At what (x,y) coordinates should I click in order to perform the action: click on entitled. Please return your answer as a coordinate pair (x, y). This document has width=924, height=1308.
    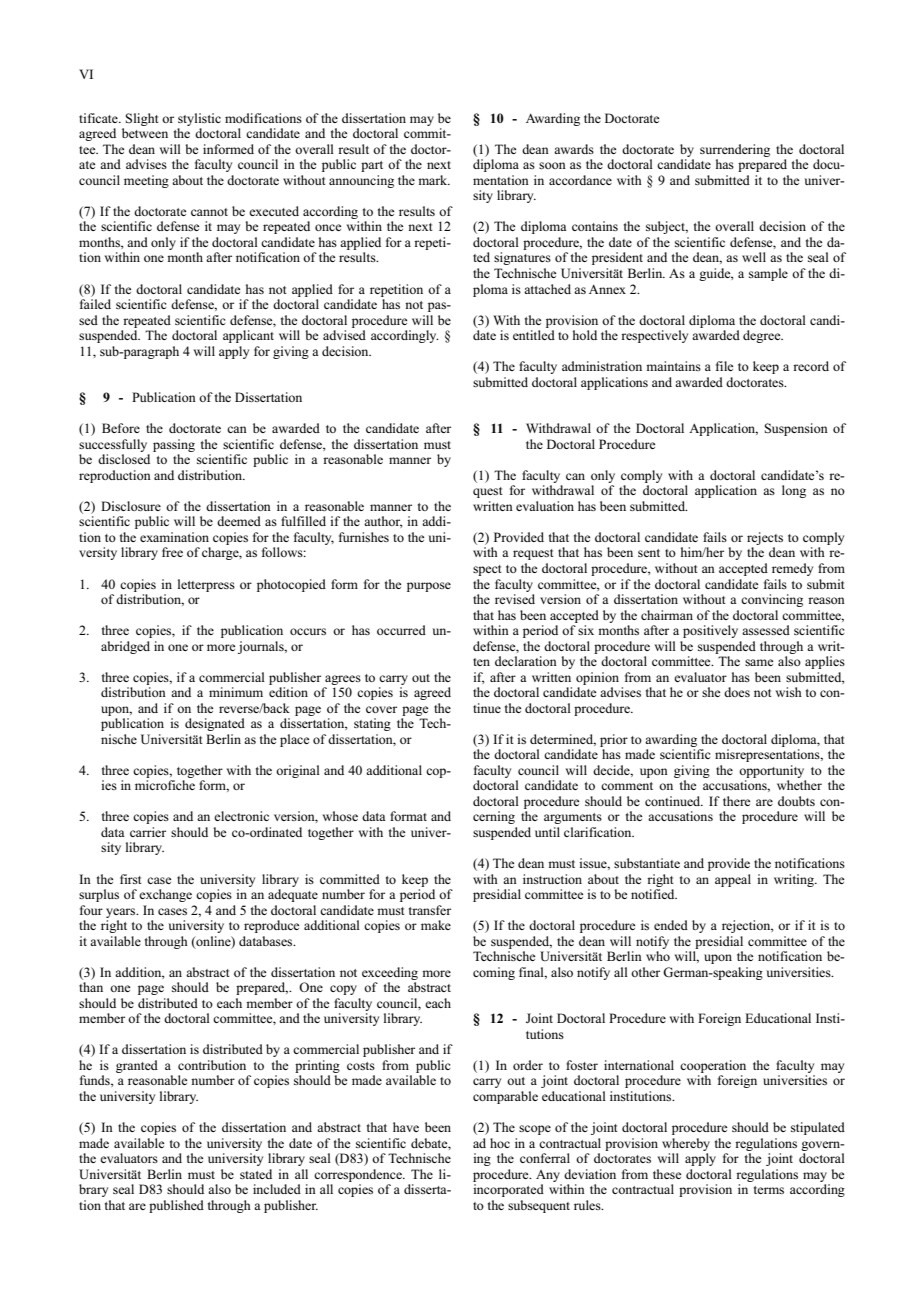
    Looking at the image, I should click on (534, 335).
